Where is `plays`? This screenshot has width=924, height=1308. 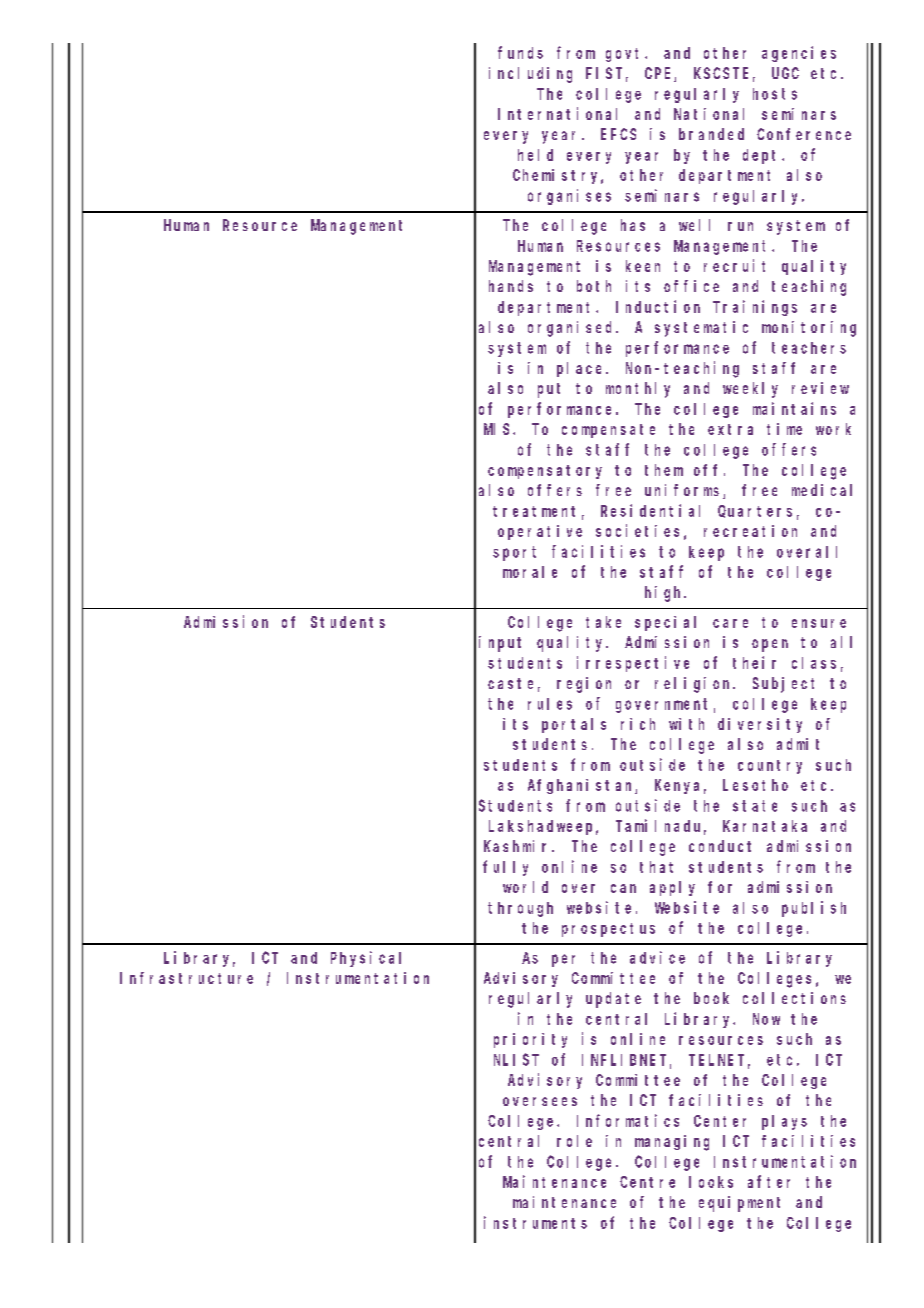
plays is located at coordinates (784, 1122).
